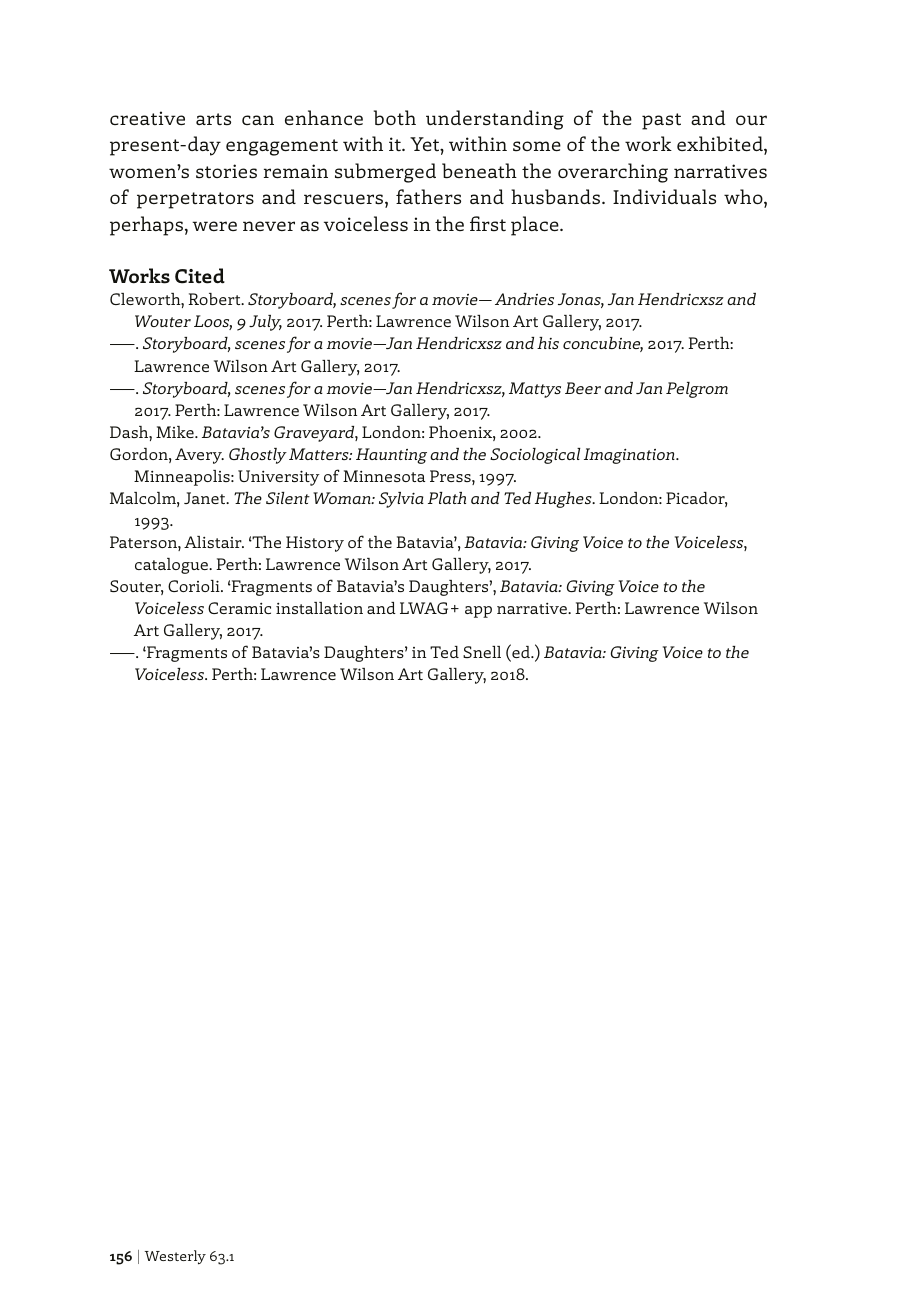  What do you see at coordinates (478, 612) in the page?
I see `app` at bounding box center [478, 612].
